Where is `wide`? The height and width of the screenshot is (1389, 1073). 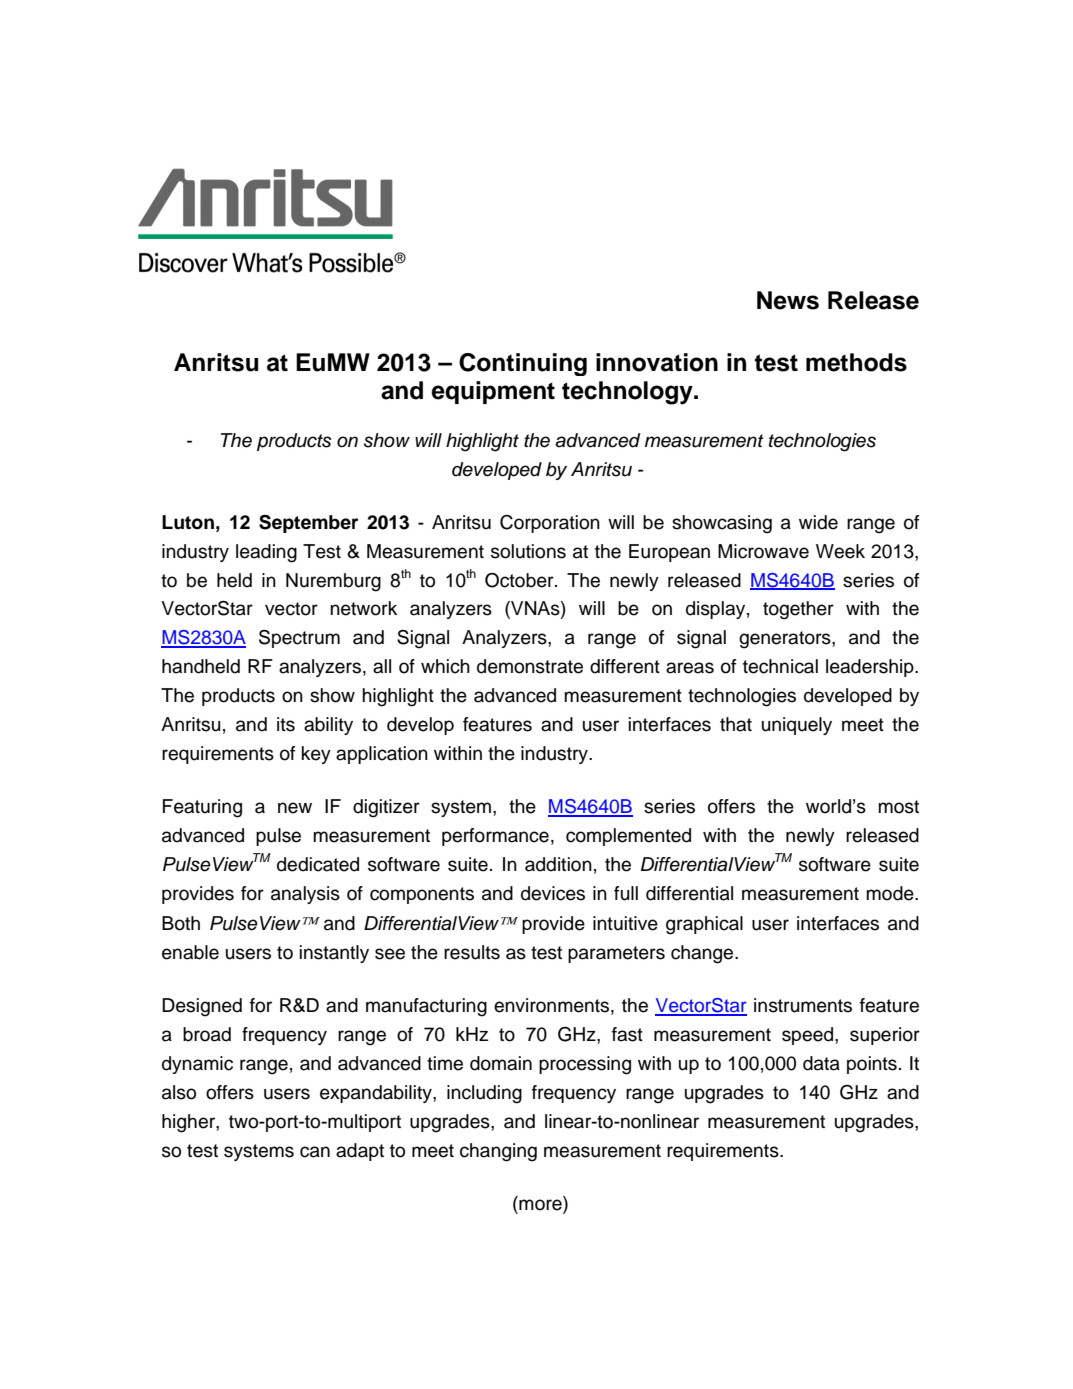
wide is located at coordinates (818, 522).
